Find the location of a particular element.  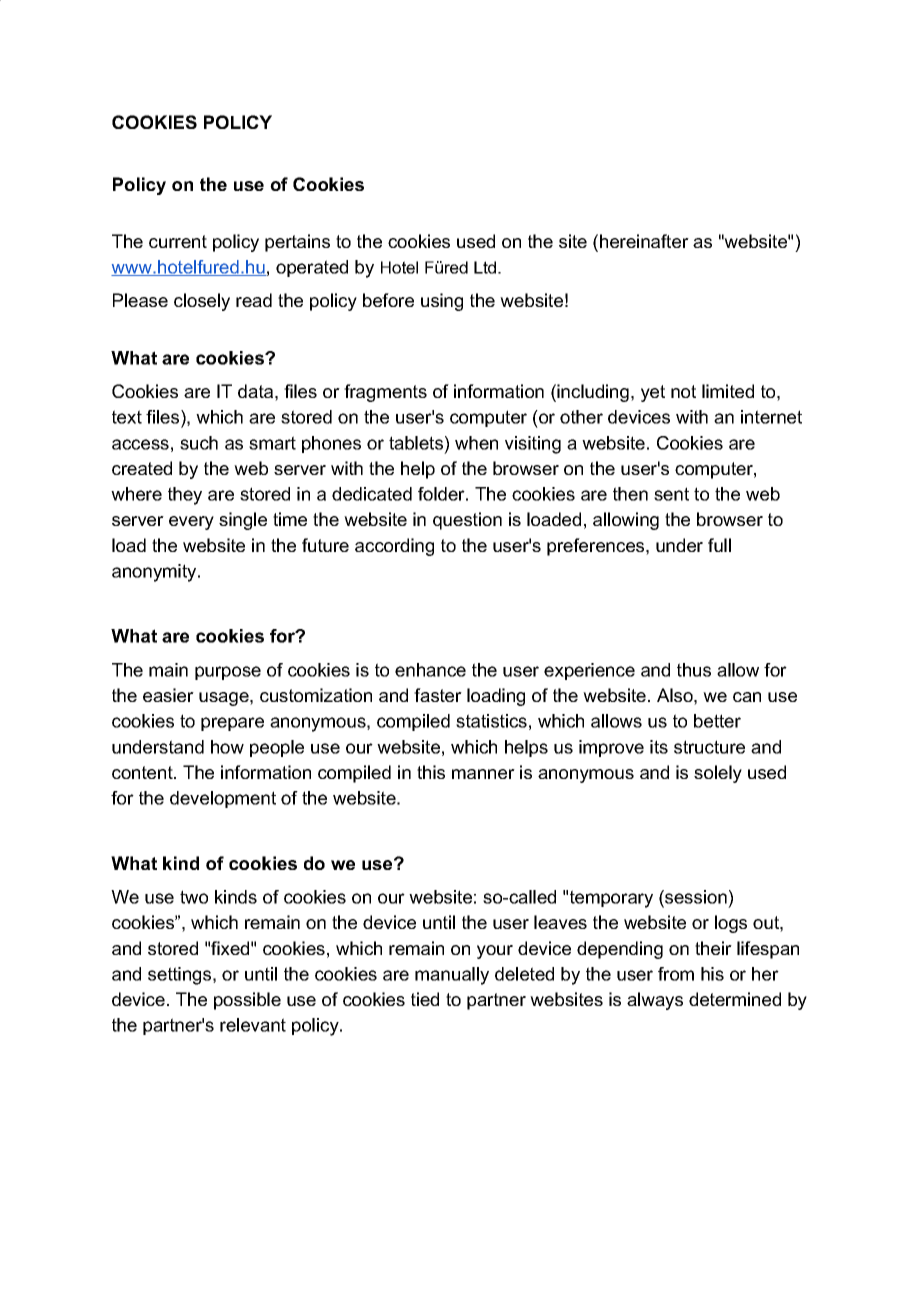

Ltd is located at coordinates (486, 267).
